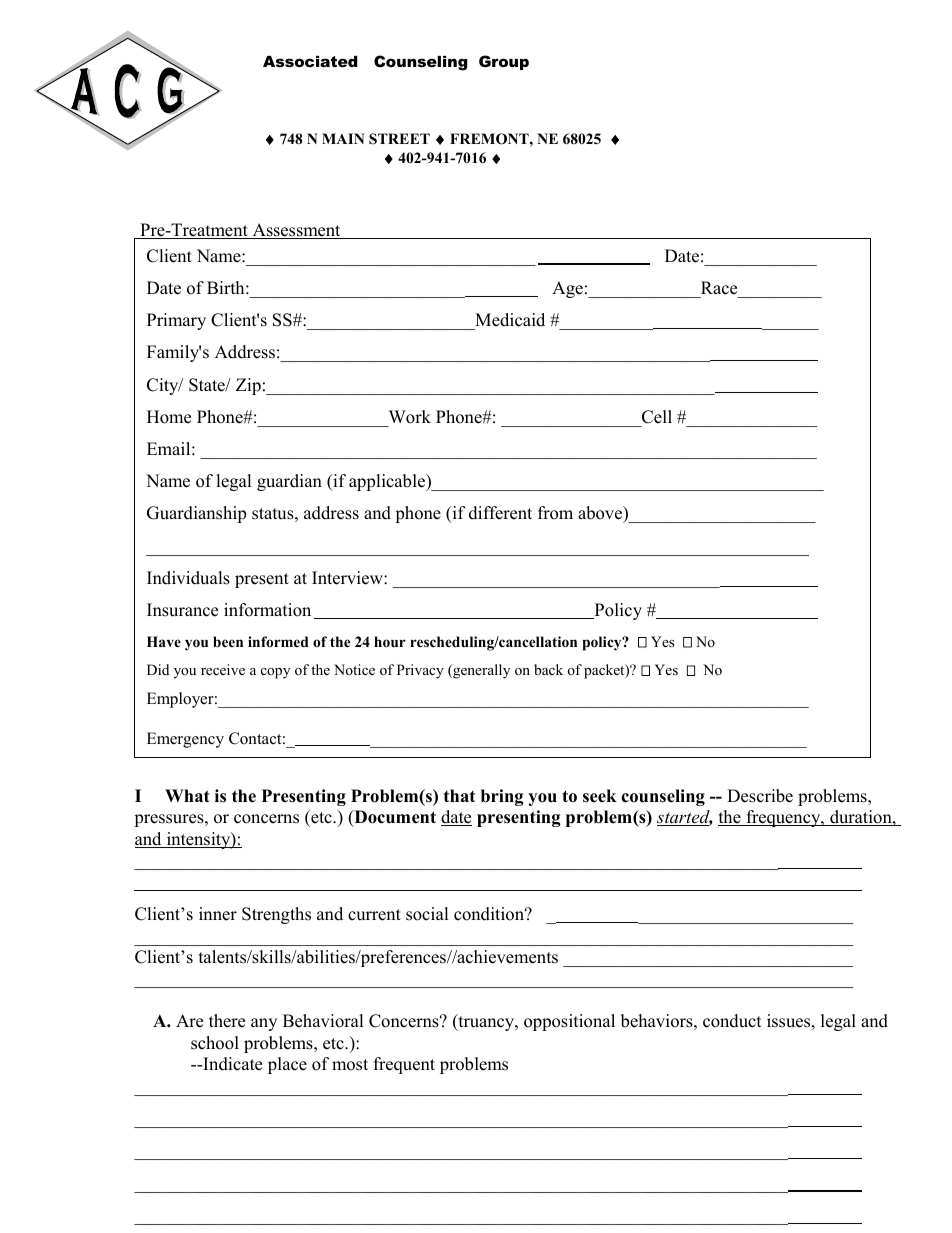 This document has height=1233, width=952. What do you see at coordinates (310, 61) in the document?
I see `Associated` at bounding box center [310, 61].
